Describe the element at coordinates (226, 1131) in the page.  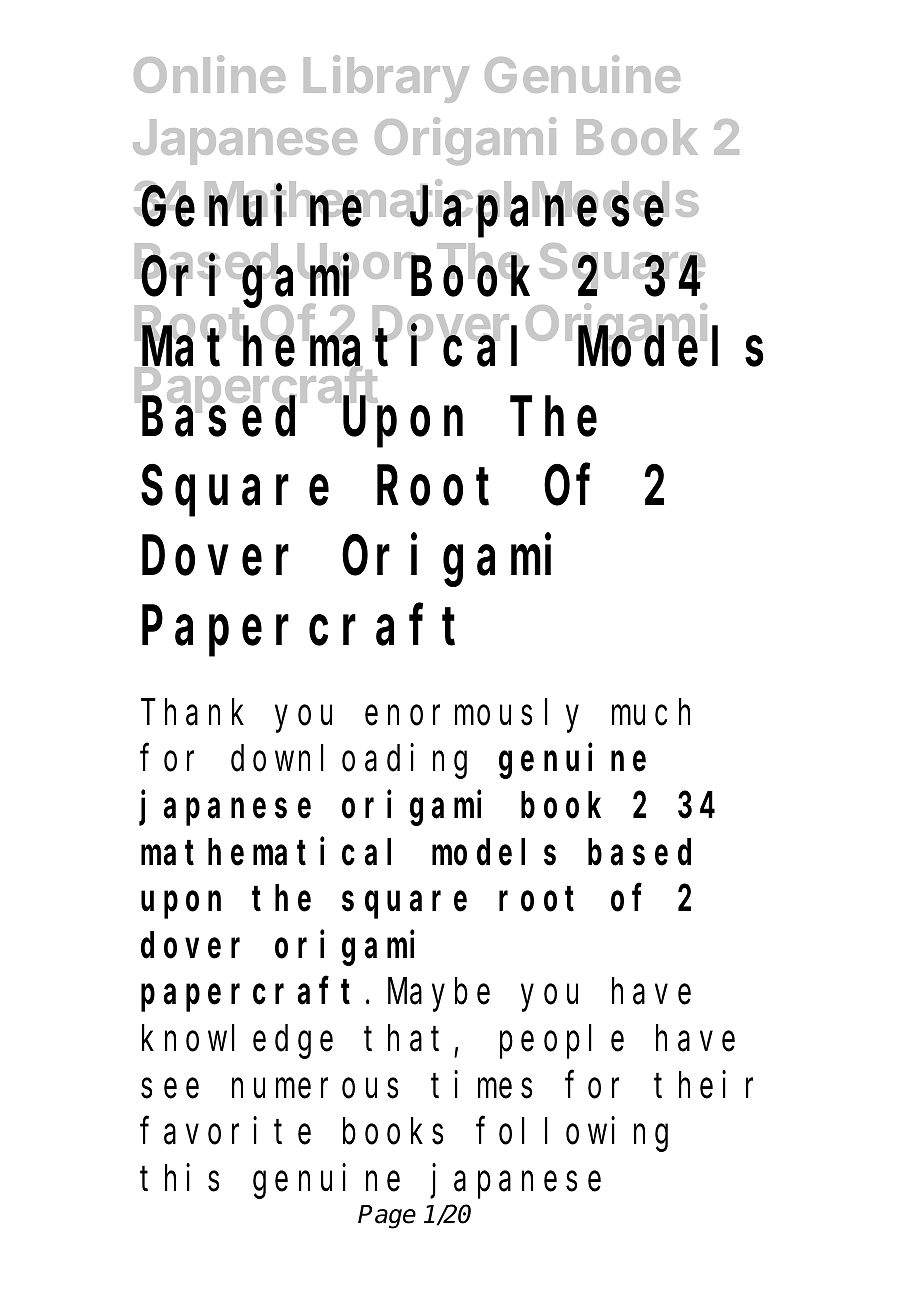
I see `favorite` at that location.
